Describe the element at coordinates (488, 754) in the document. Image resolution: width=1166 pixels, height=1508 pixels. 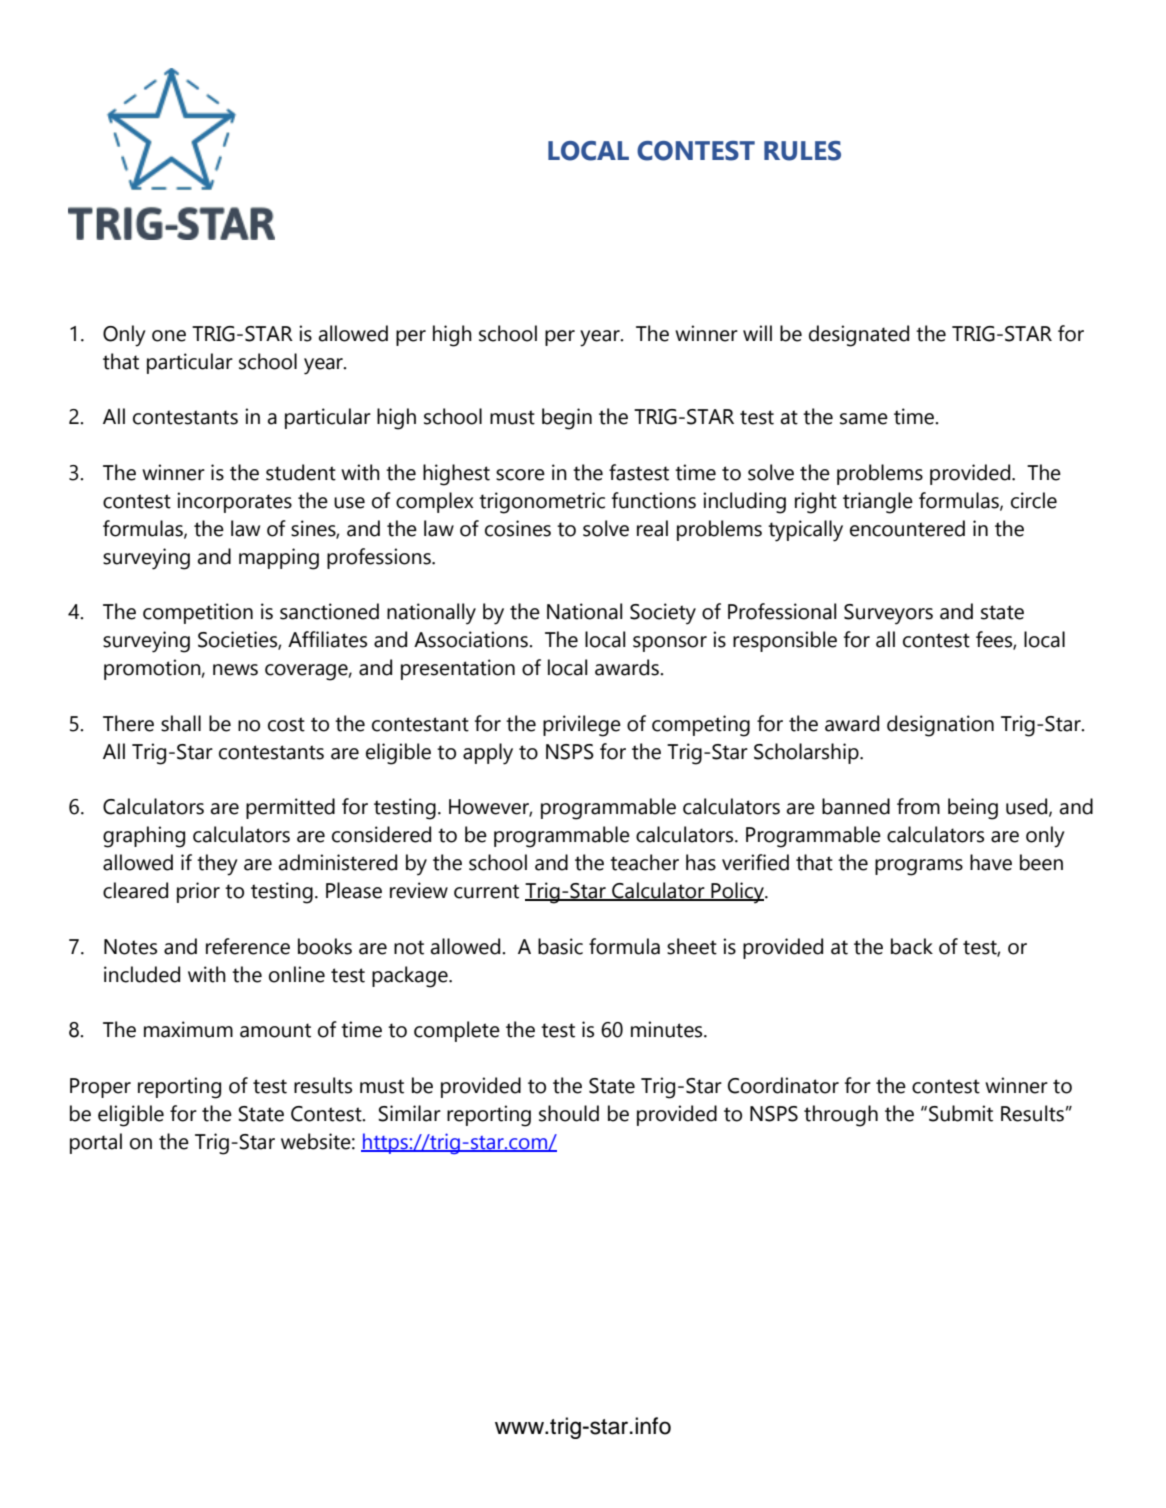
I see `apply` at that location.
